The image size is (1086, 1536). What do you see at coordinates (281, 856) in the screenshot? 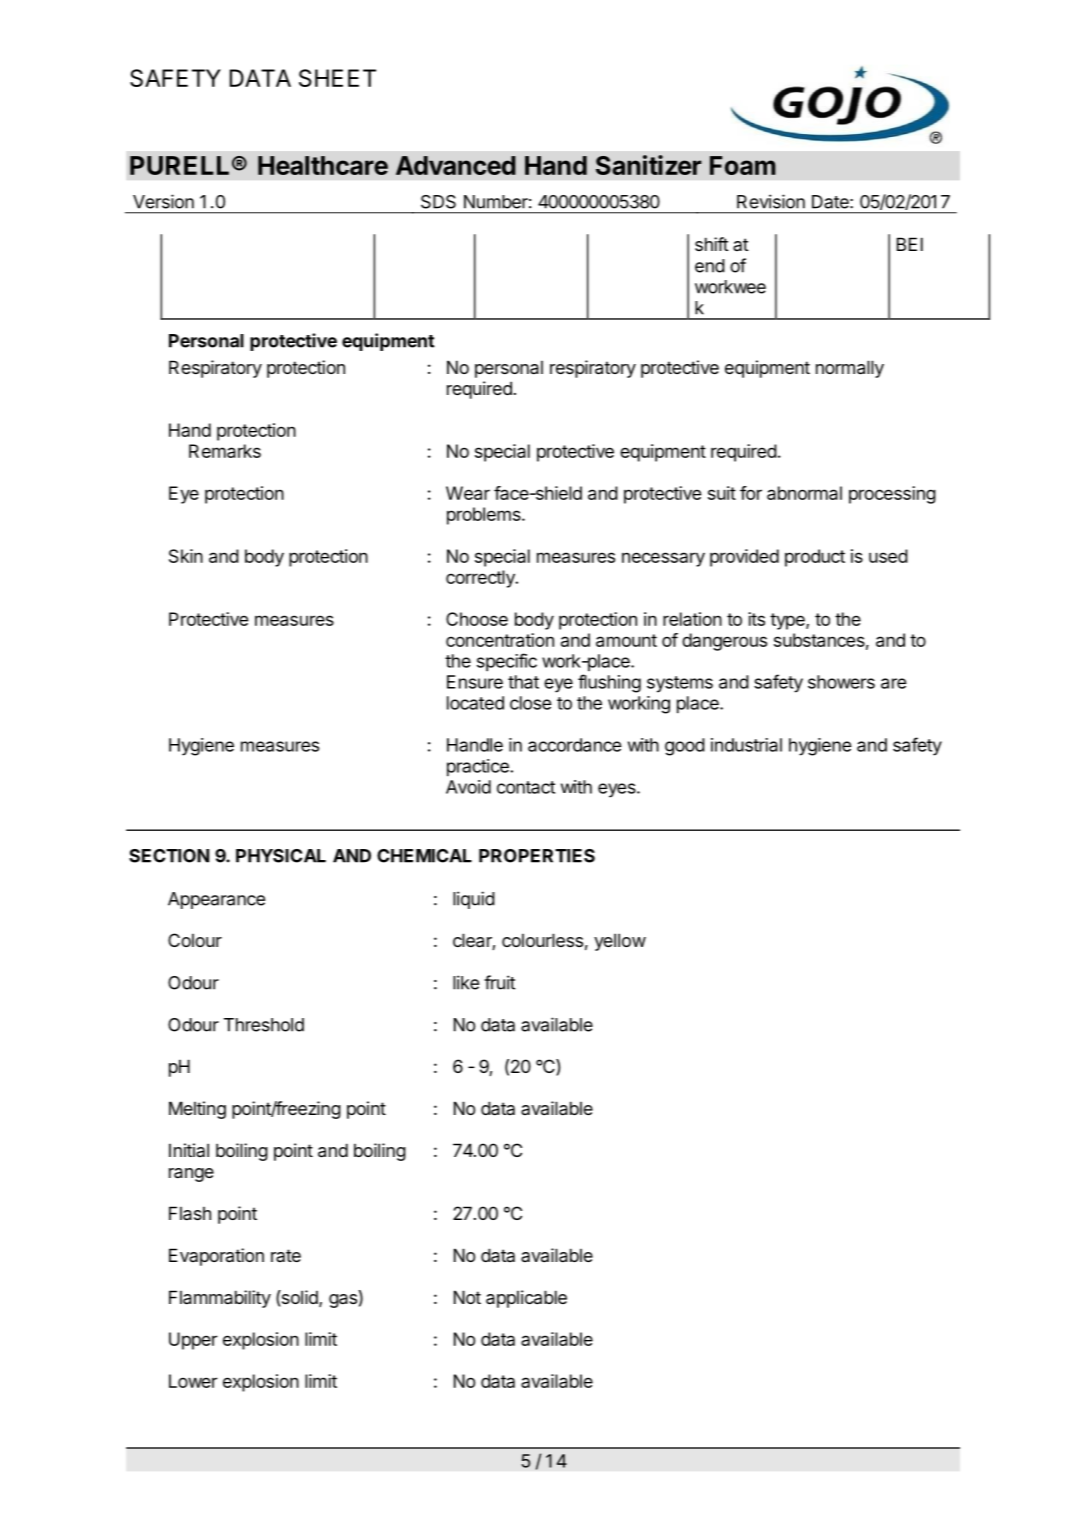
I see `PHYSICAL` at bounding box center [281, 856].
